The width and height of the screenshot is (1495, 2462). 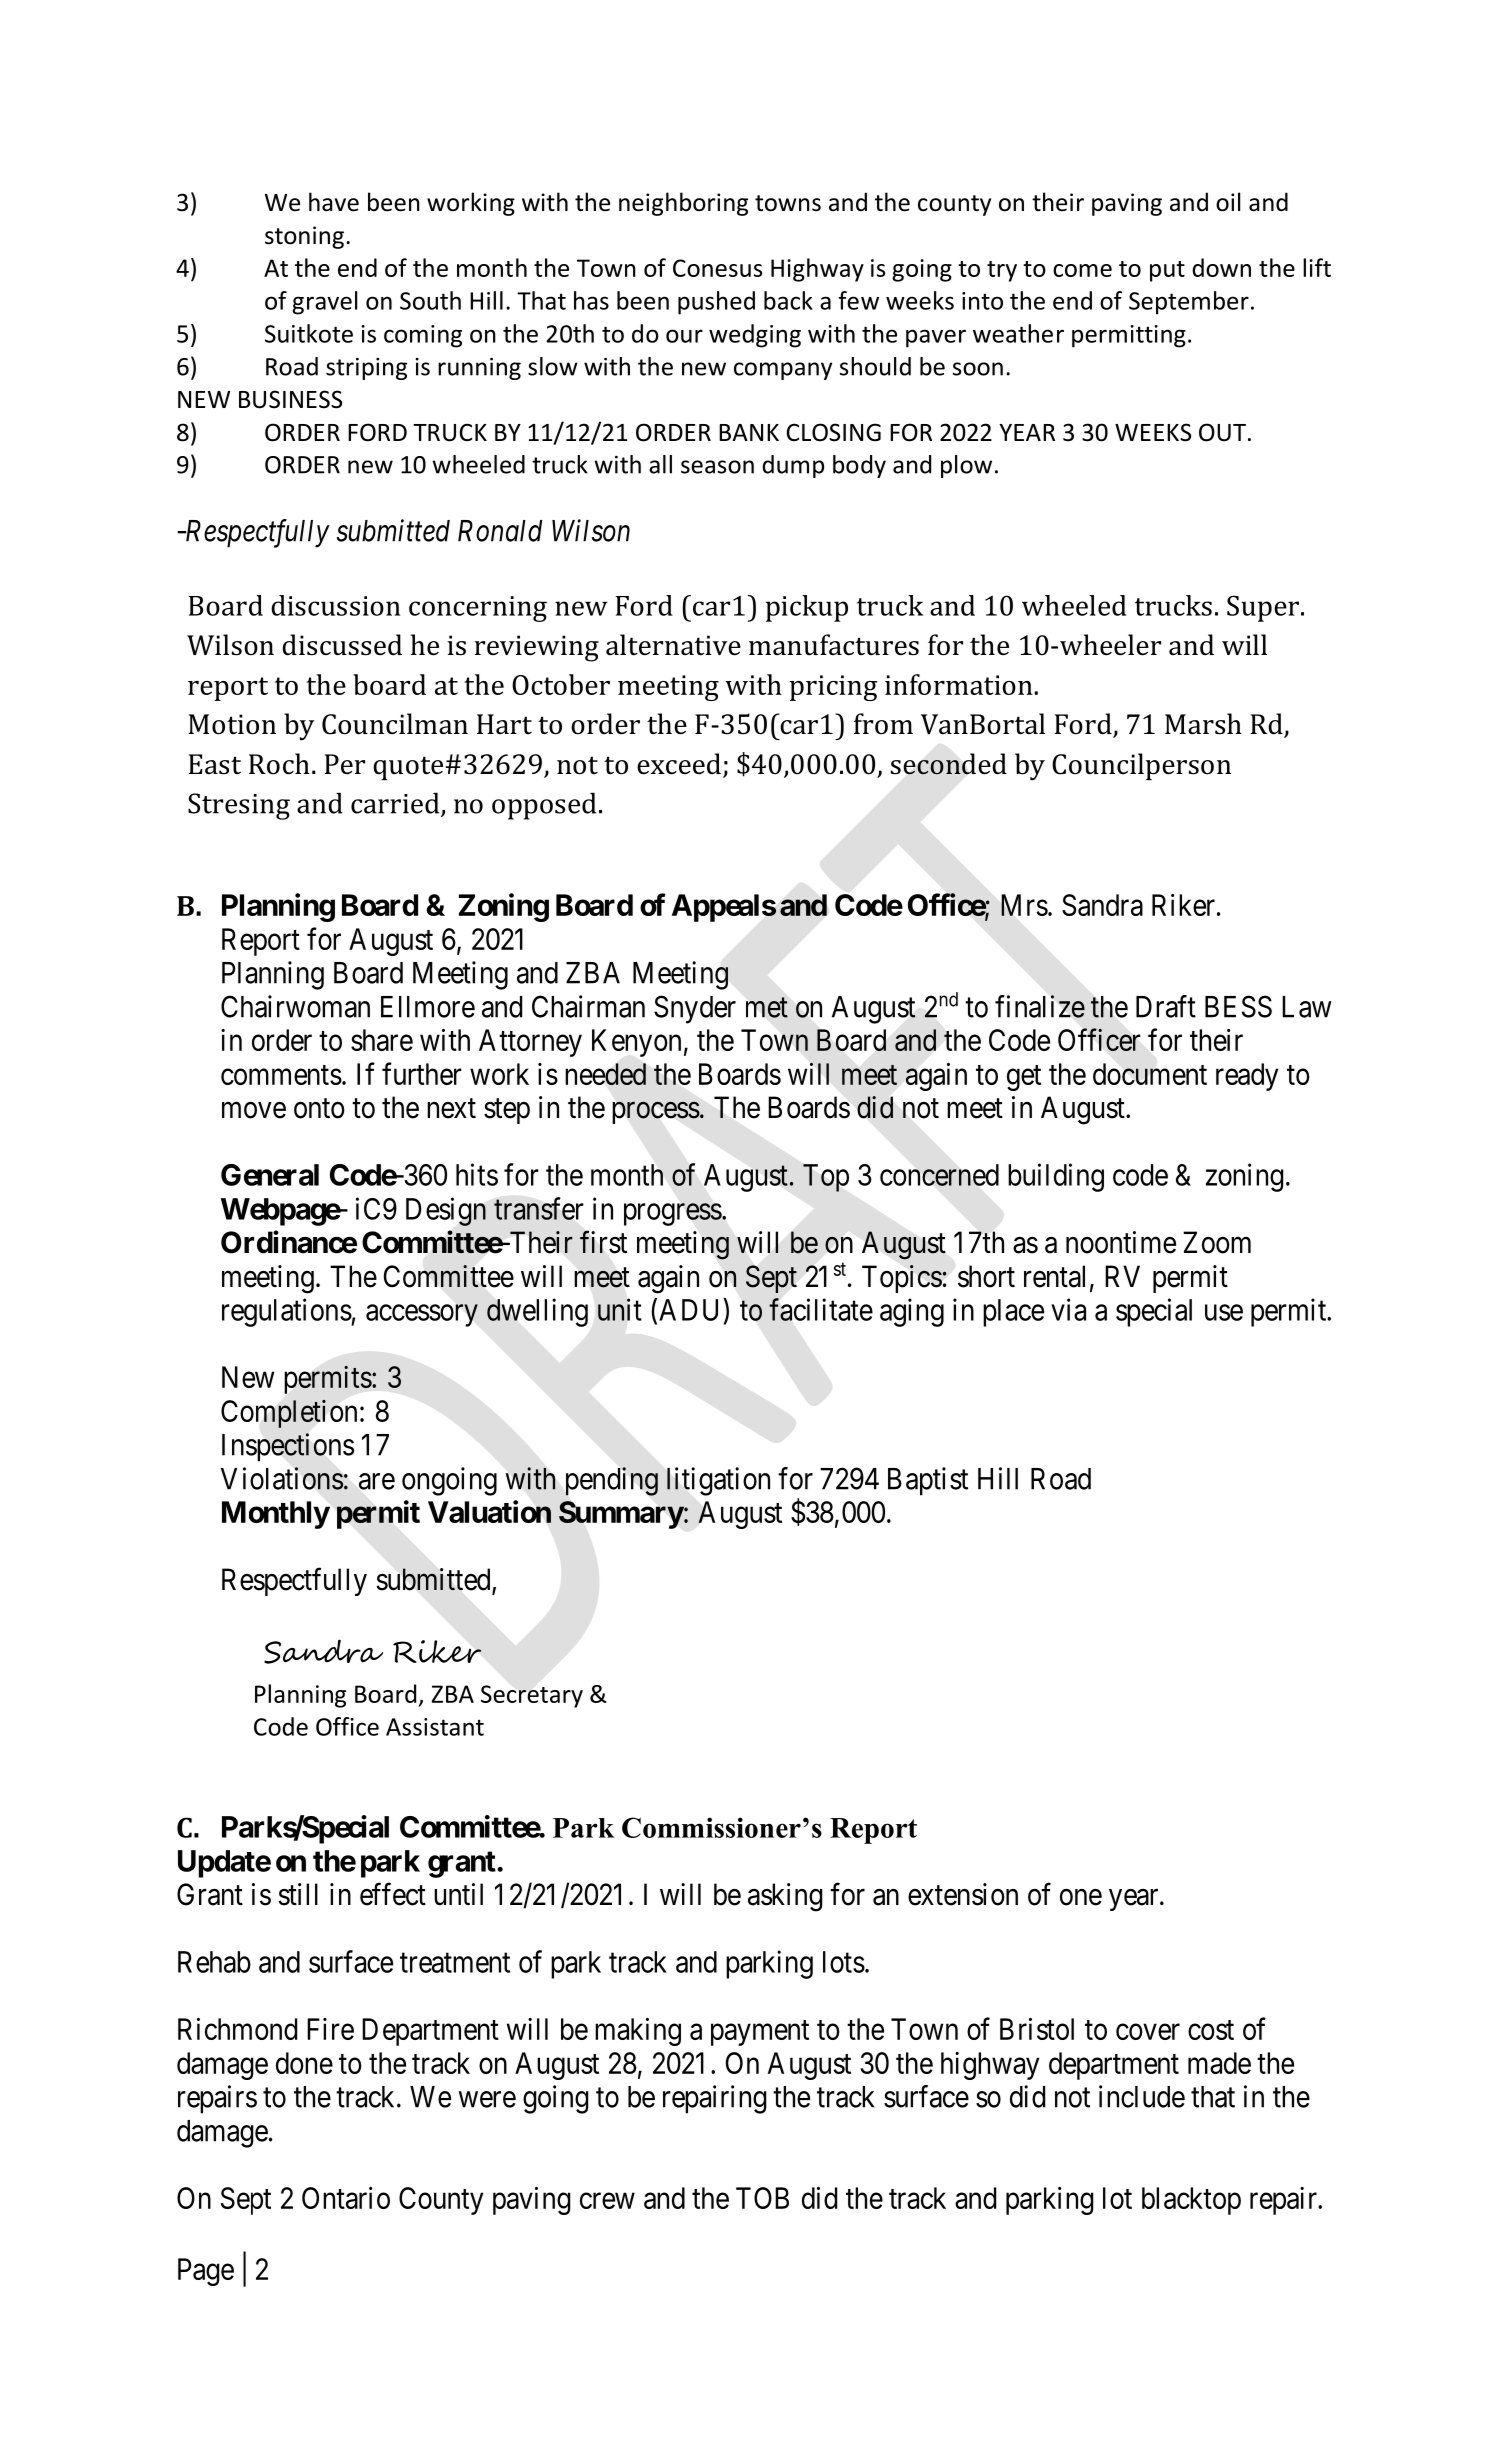 What do you see at coordinates (396, 804) in the screenshot?
I see `carried` at bounding box center [396, 804].
